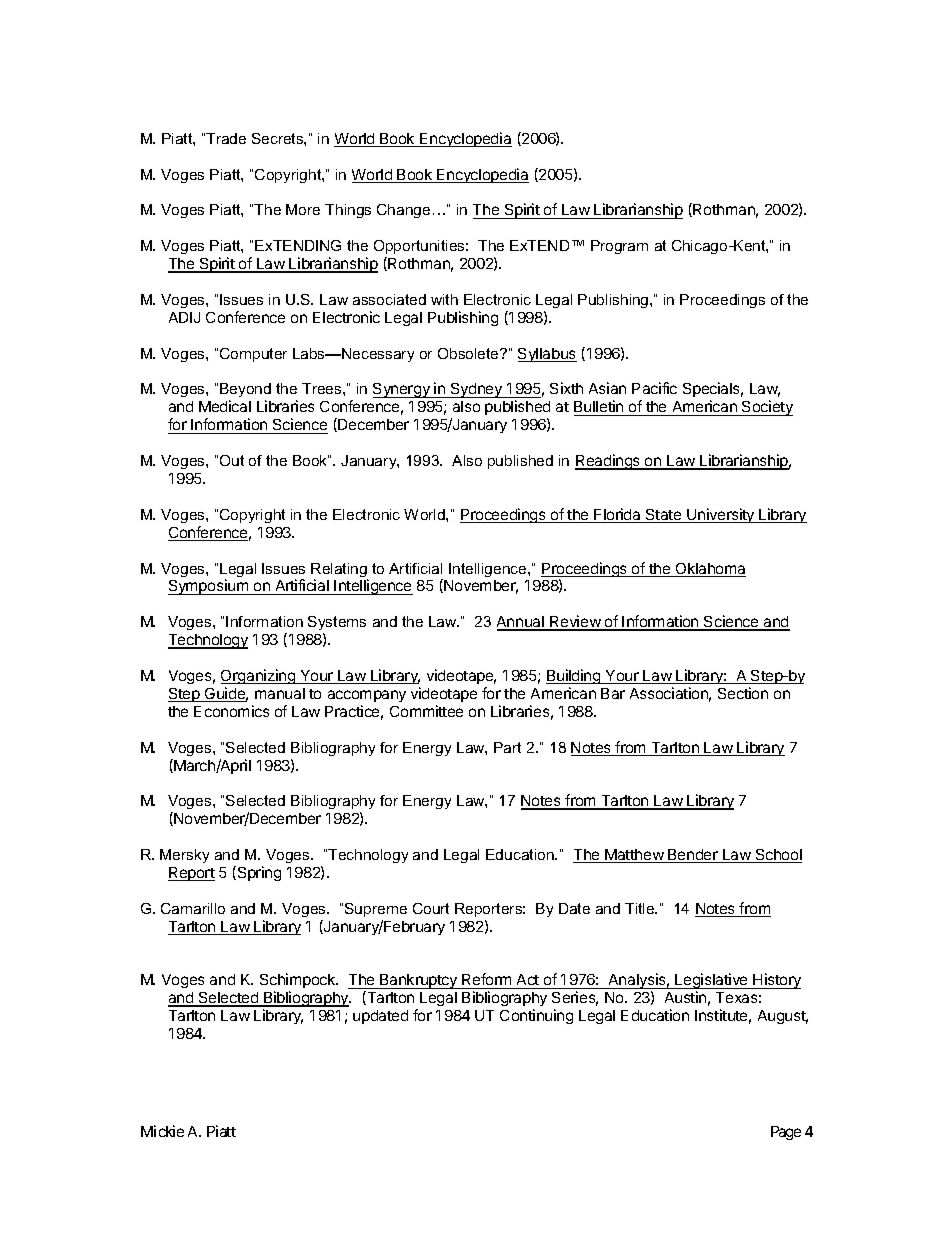 Image resolution: width=952 pixels, height=1233 pixels. What do you see at coordinates (521, 623) in the document?
I see `Annual` at bounding box center [521, 623].
